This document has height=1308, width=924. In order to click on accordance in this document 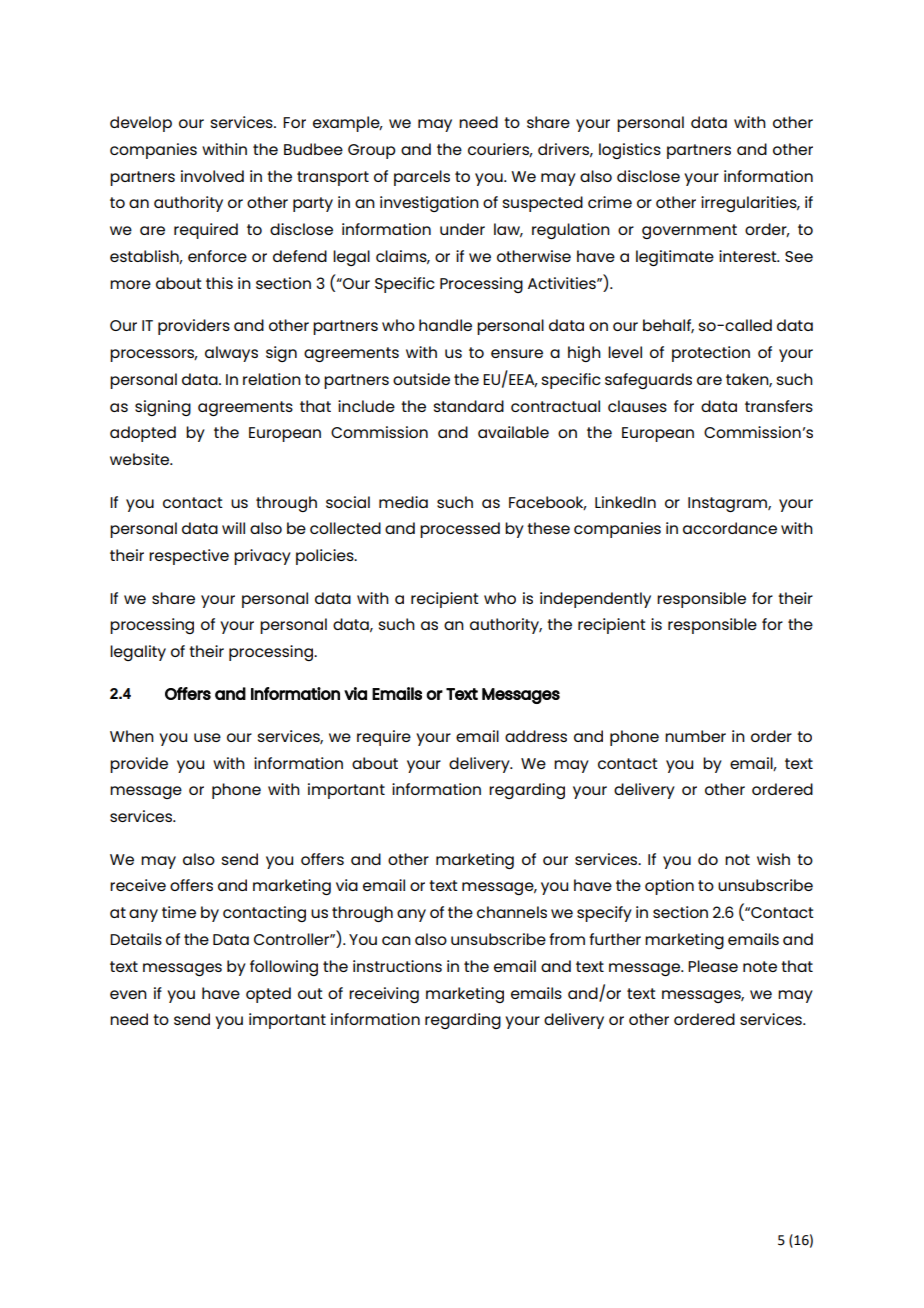, I will do `click(730, 528)`.
